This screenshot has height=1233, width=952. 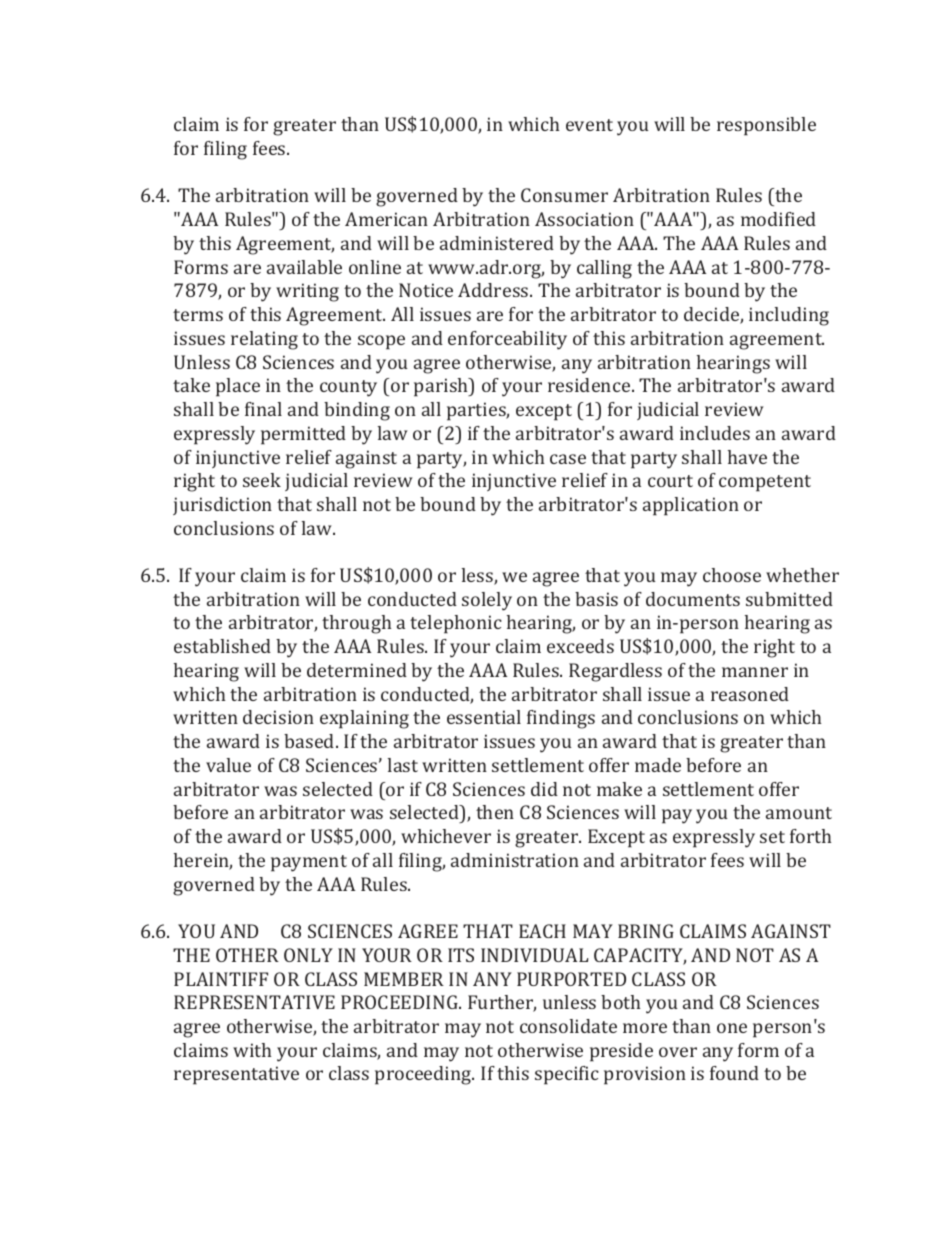 I want to click on consolidate, so click(x=568, y=1026).
